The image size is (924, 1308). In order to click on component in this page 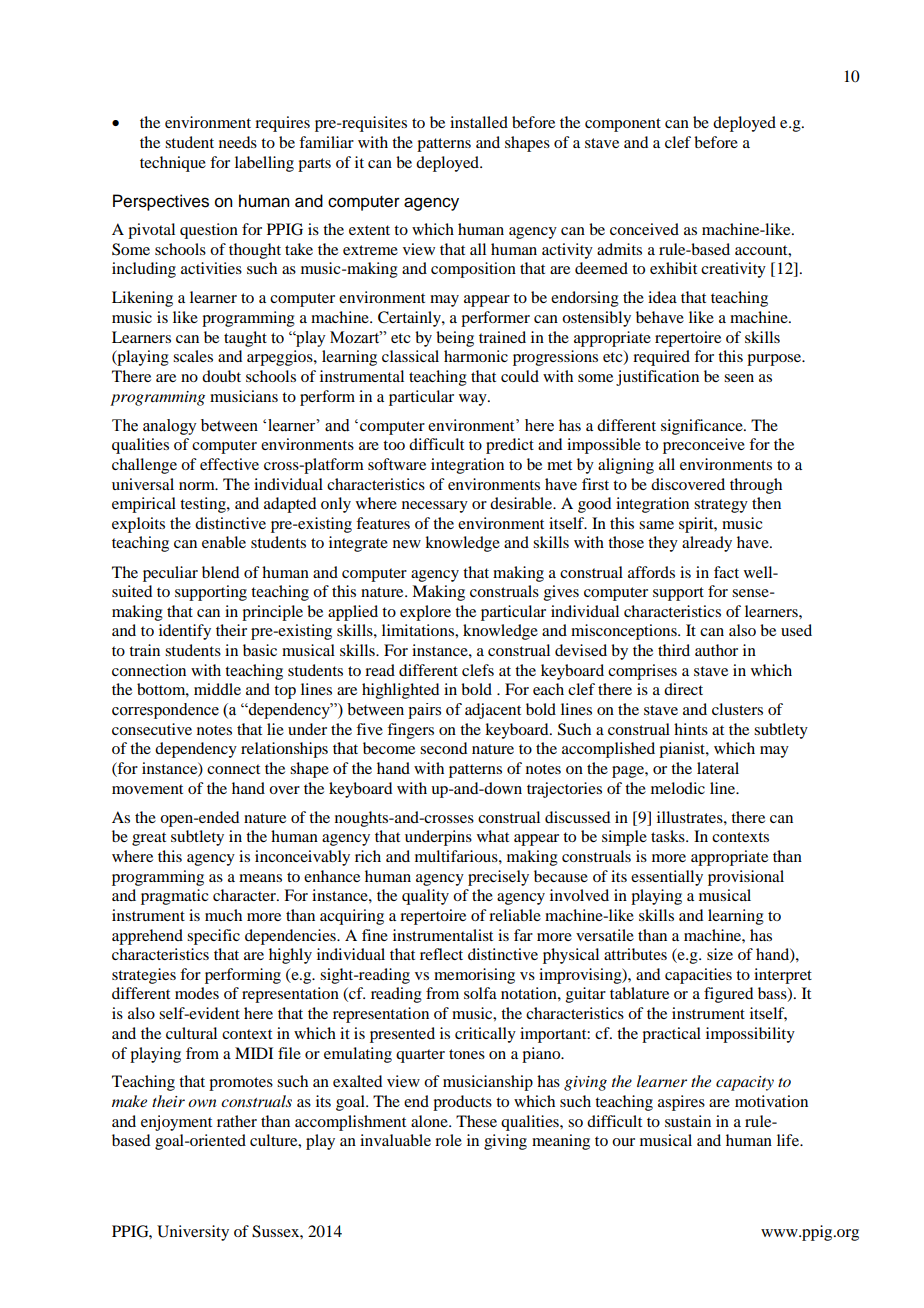, I will do `click(623, 125)`.
